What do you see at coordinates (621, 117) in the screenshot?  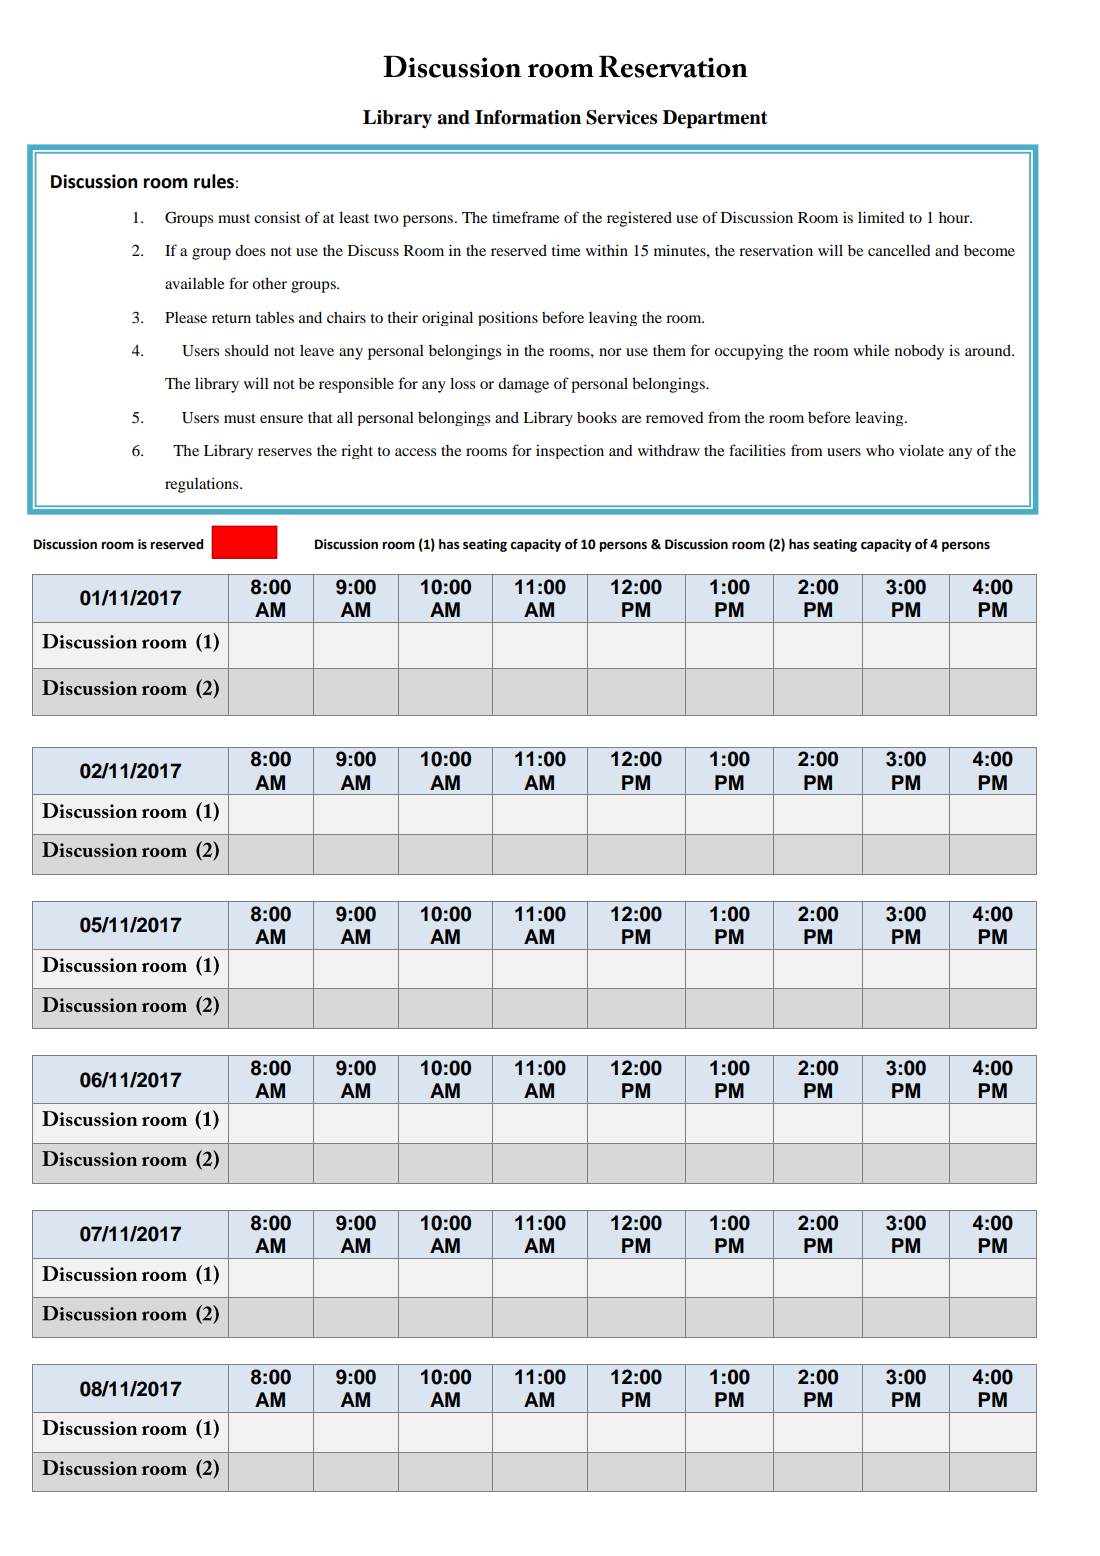 I see `Services` at bounding box center [621, 117].
